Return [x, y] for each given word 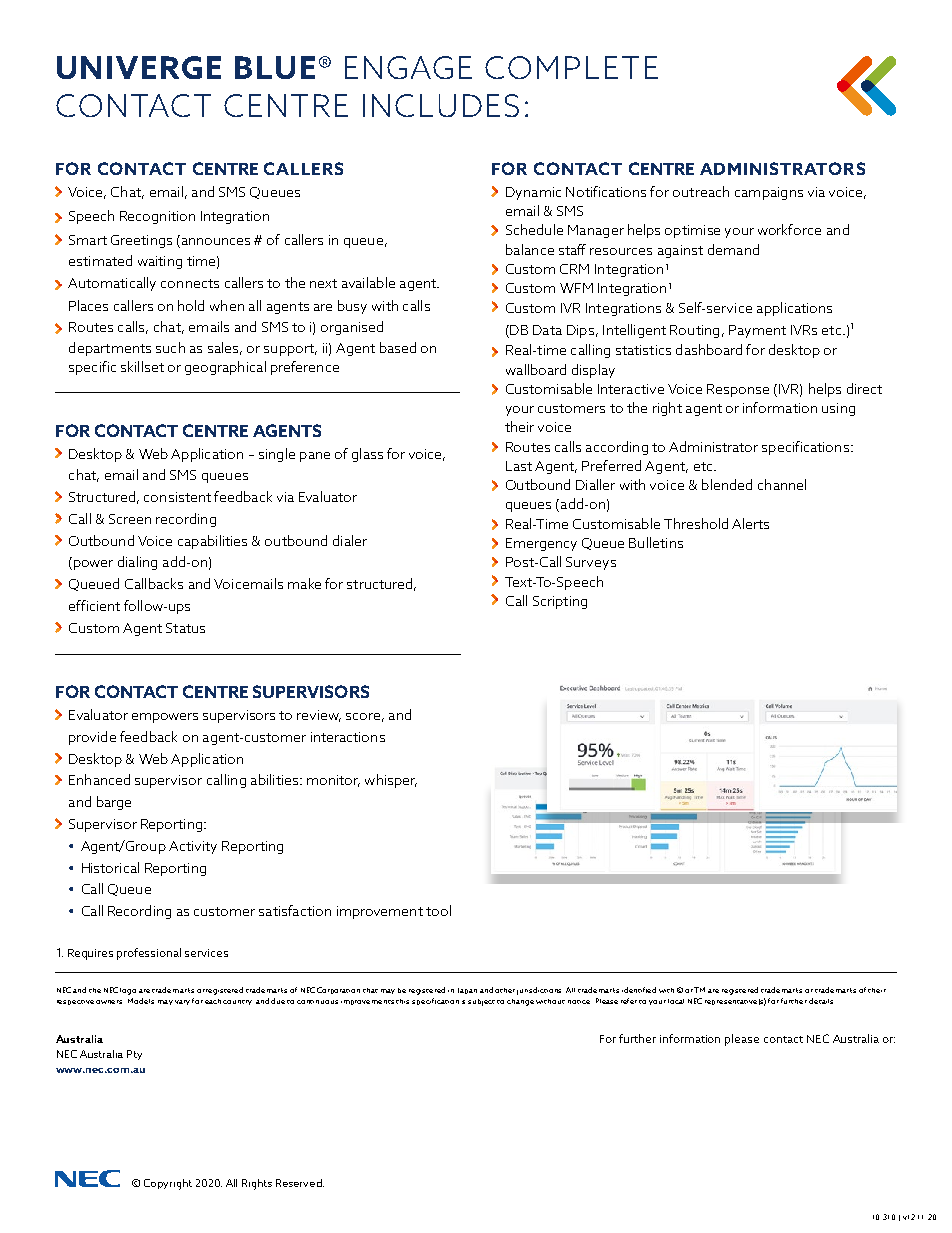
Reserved [300, 1183]
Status [185, 628]
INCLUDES [441, 105]
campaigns [769, 193]
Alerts [750, 523]
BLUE [275, 67]
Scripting [560, 602]
